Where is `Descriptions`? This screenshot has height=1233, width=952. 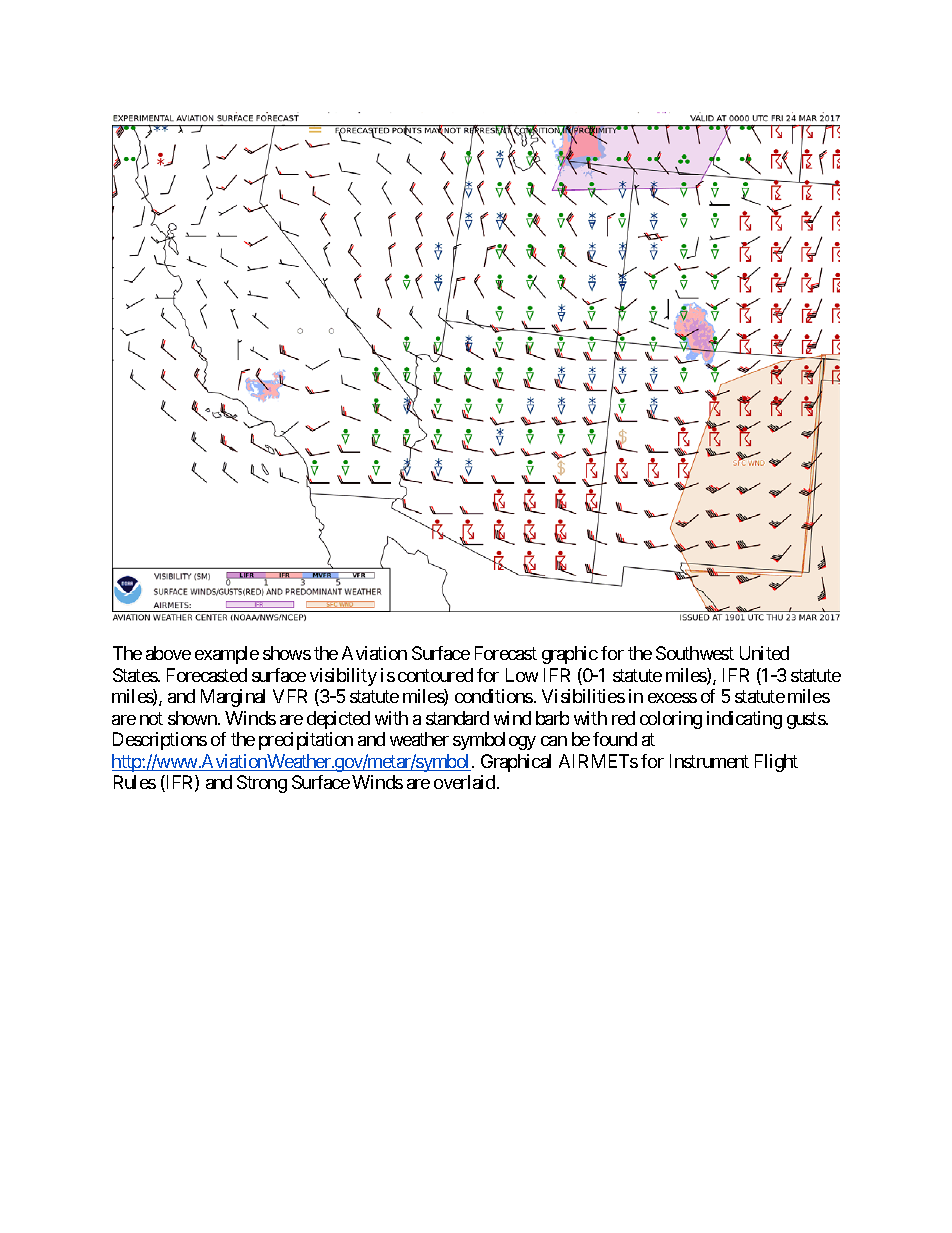
Descriptions is located at coordinates (160, 741).
